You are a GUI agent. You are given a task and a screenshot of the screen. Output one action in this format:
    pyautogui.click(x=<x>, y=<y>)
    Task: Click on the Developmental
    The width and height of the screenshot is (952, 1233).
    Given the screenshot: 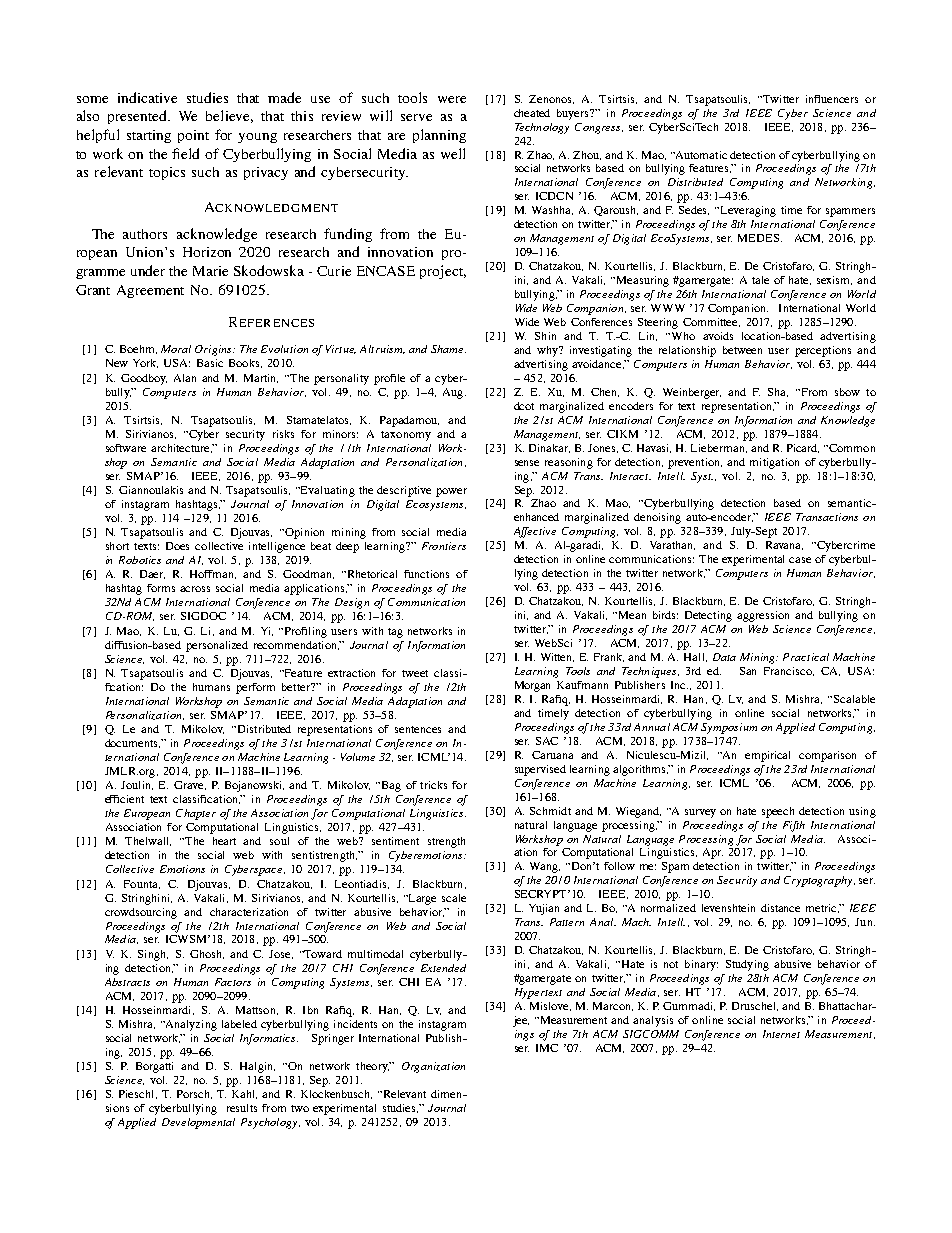 What is the action you would take?
    pyautogui.click(x=198, y=1123)
